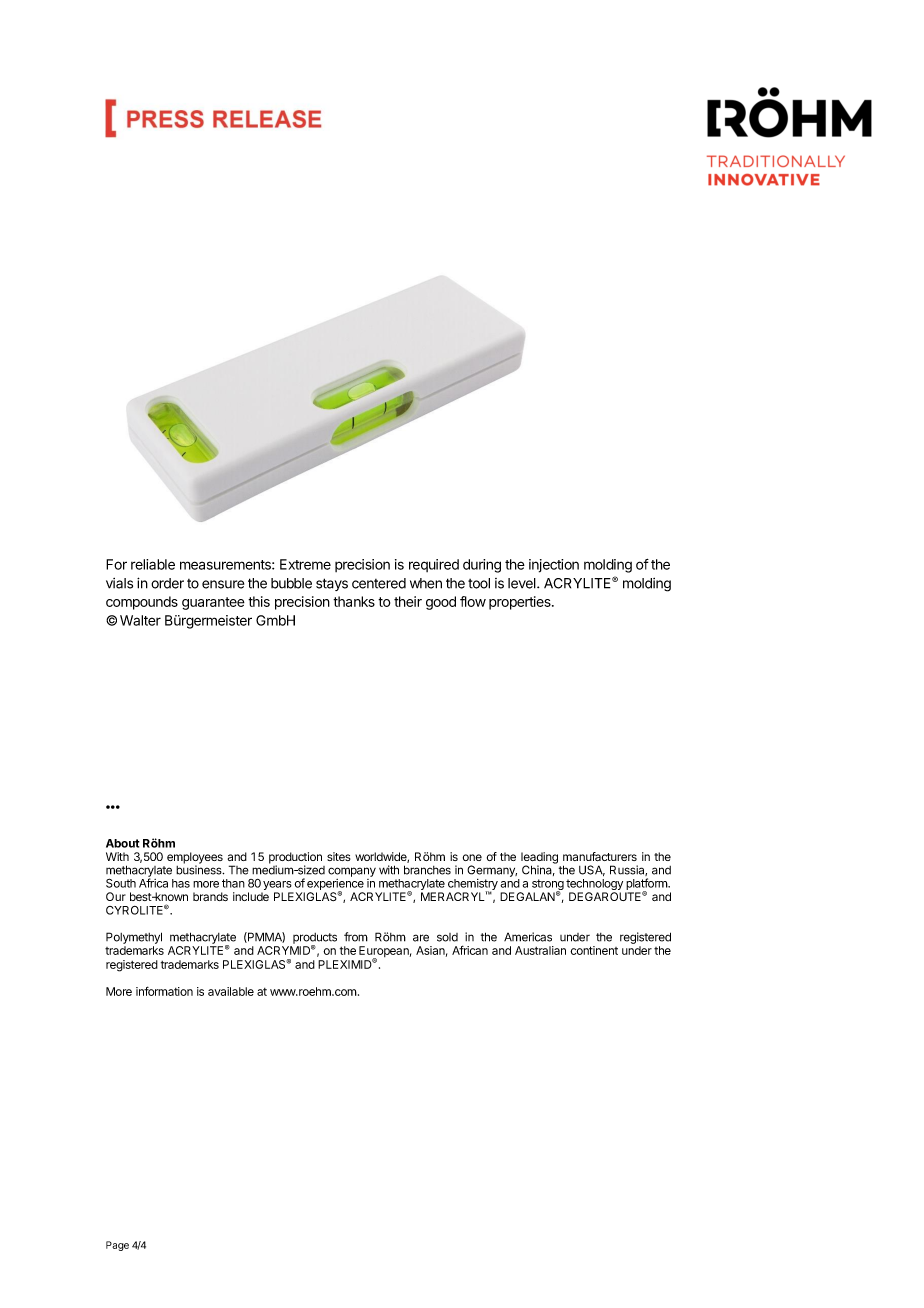 The width and height of the screenshot is (924, 1308). What do you see at coordinates (594, 886) in the screenshot?
I see `technology` at bounding box center [594, 886].
